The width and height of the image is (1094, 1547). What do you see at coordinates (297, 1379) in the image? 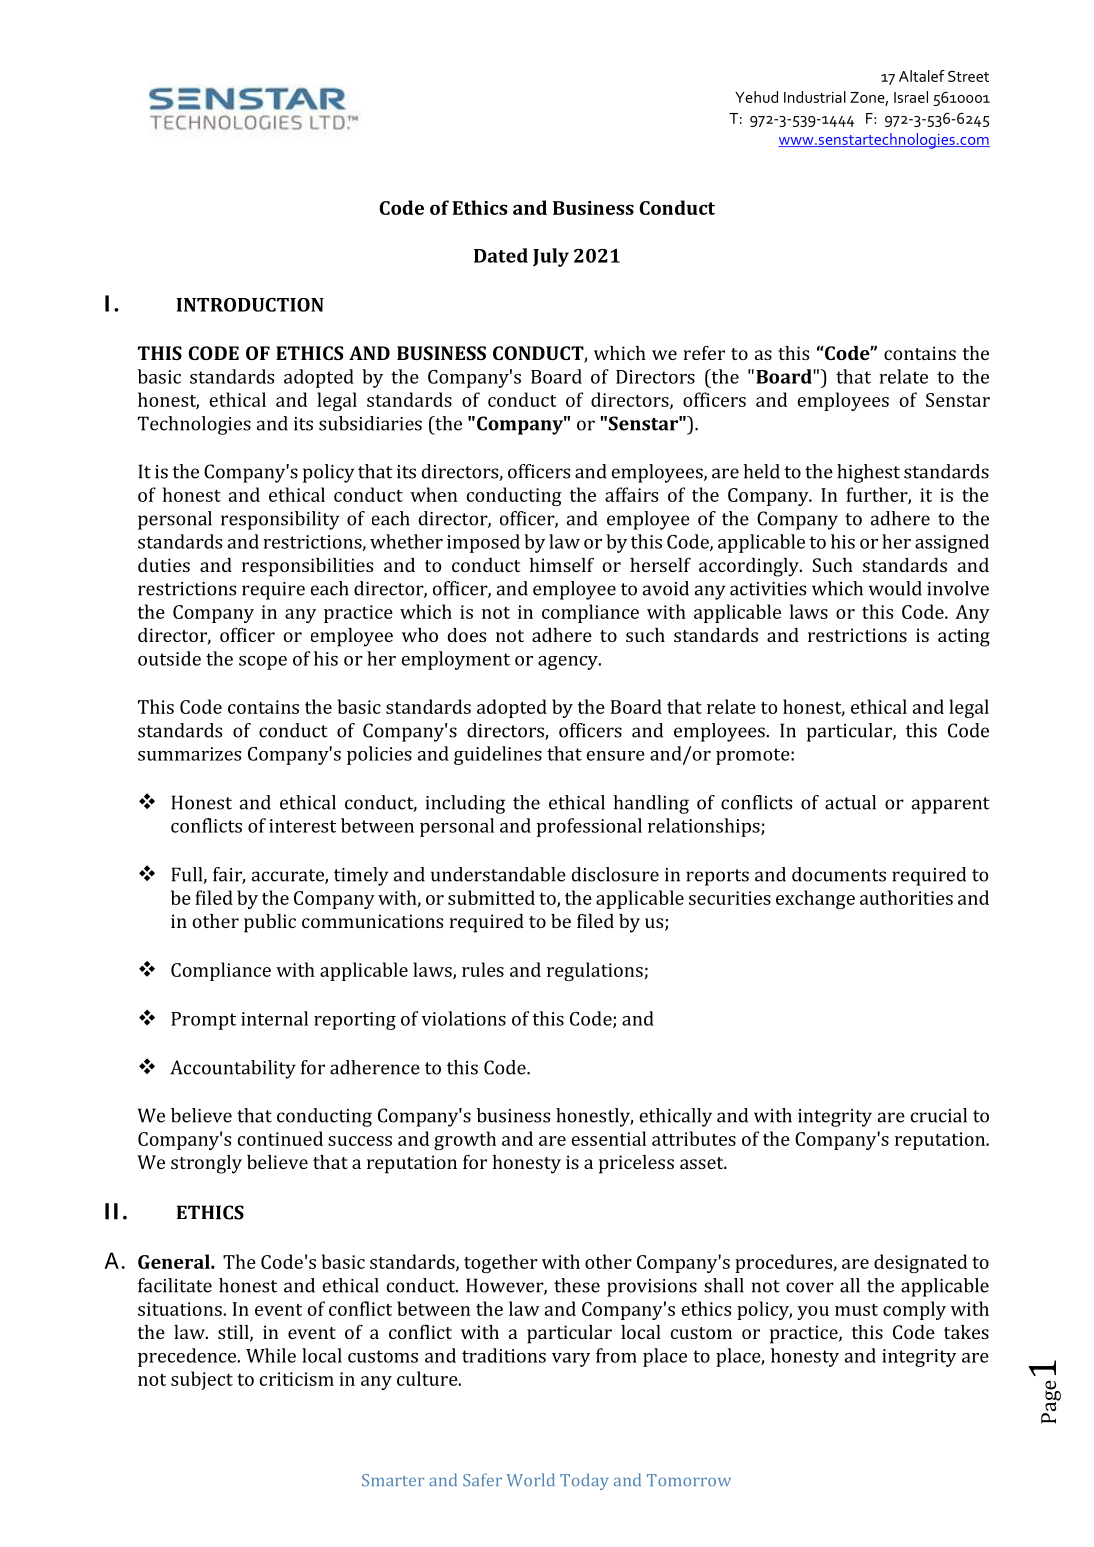
I see `criticism` at bounding box center [297, 1379].
